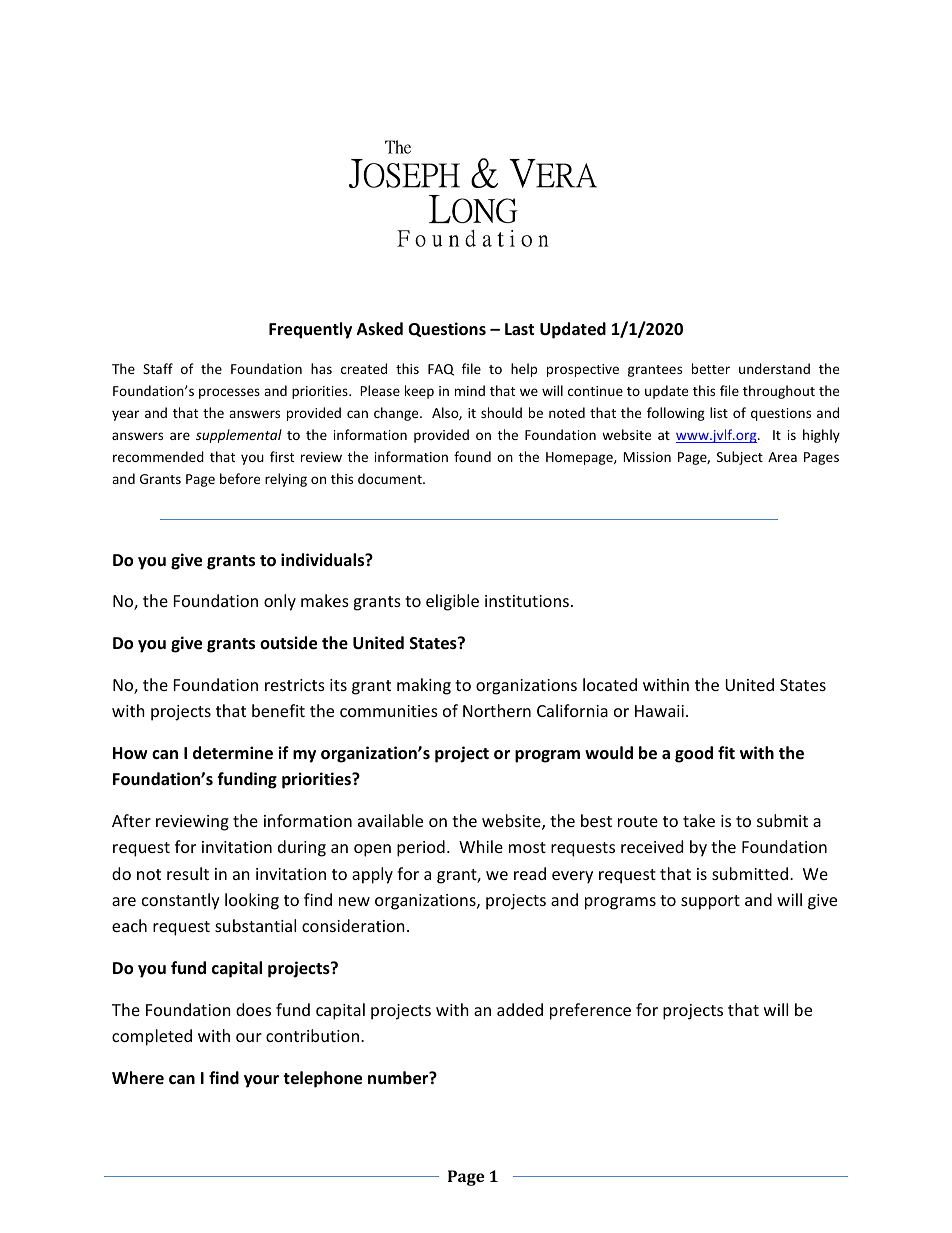  Describe the element at coordinates (441, 370) in the document. I see `FAQ` at that location.
